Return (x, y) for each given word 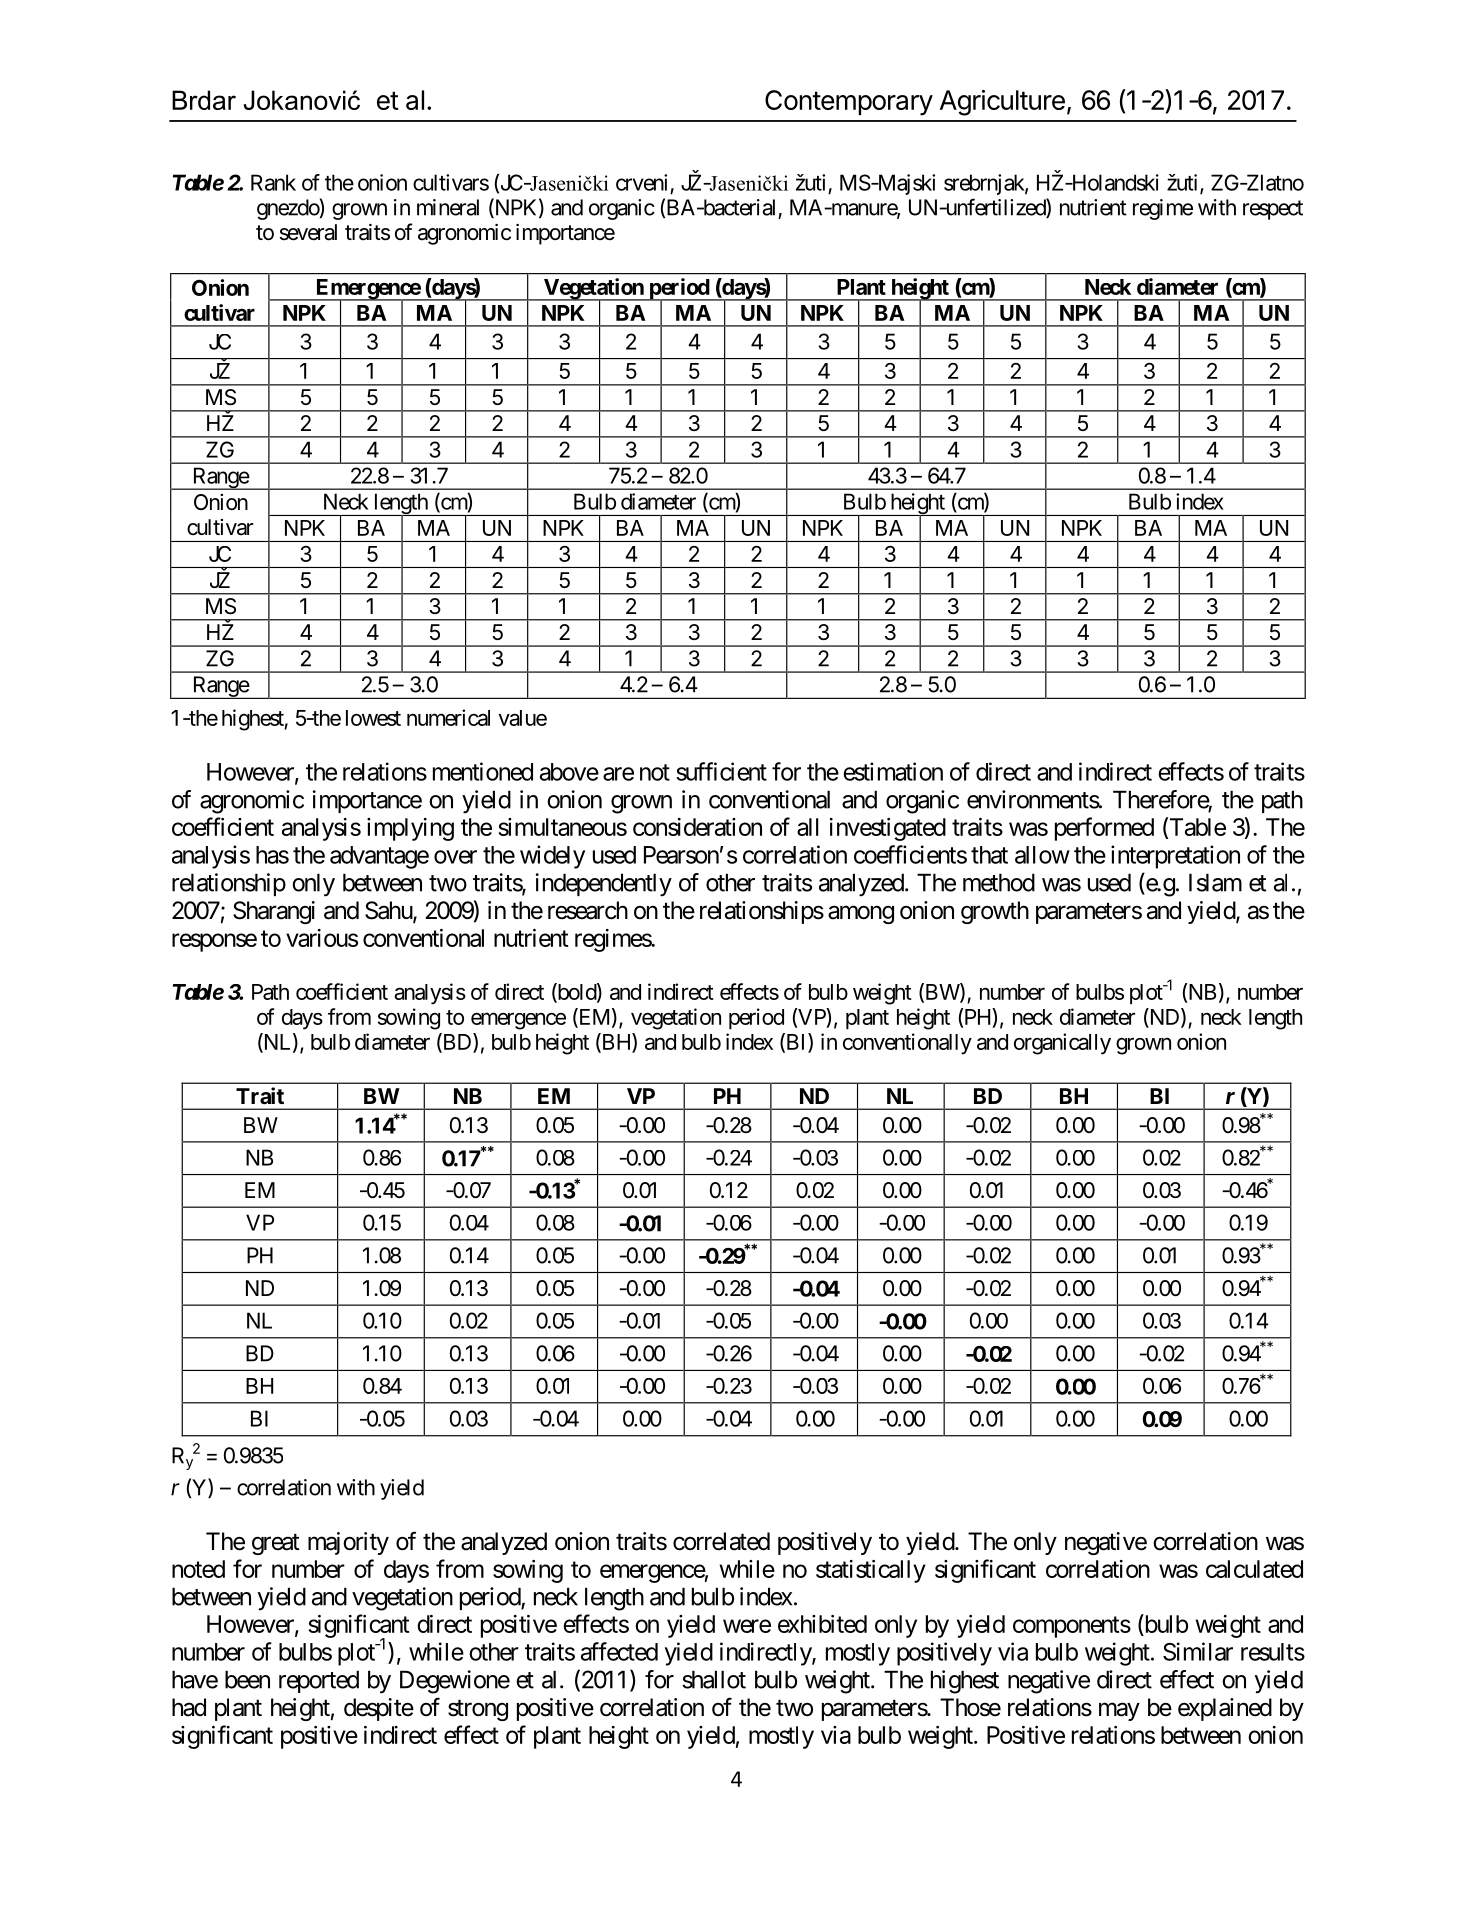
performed (1104, 829)
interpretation (1175, 857)
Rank (273, 182)
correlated (721, 1541)
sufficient (721, 771)
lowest (373, 718)
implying (410, 829)
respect (1273, 210)
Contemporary (849, 103)
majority (348, 1543)
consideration (697, 827)
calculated (1254, 1569)
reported (319, 1681)
